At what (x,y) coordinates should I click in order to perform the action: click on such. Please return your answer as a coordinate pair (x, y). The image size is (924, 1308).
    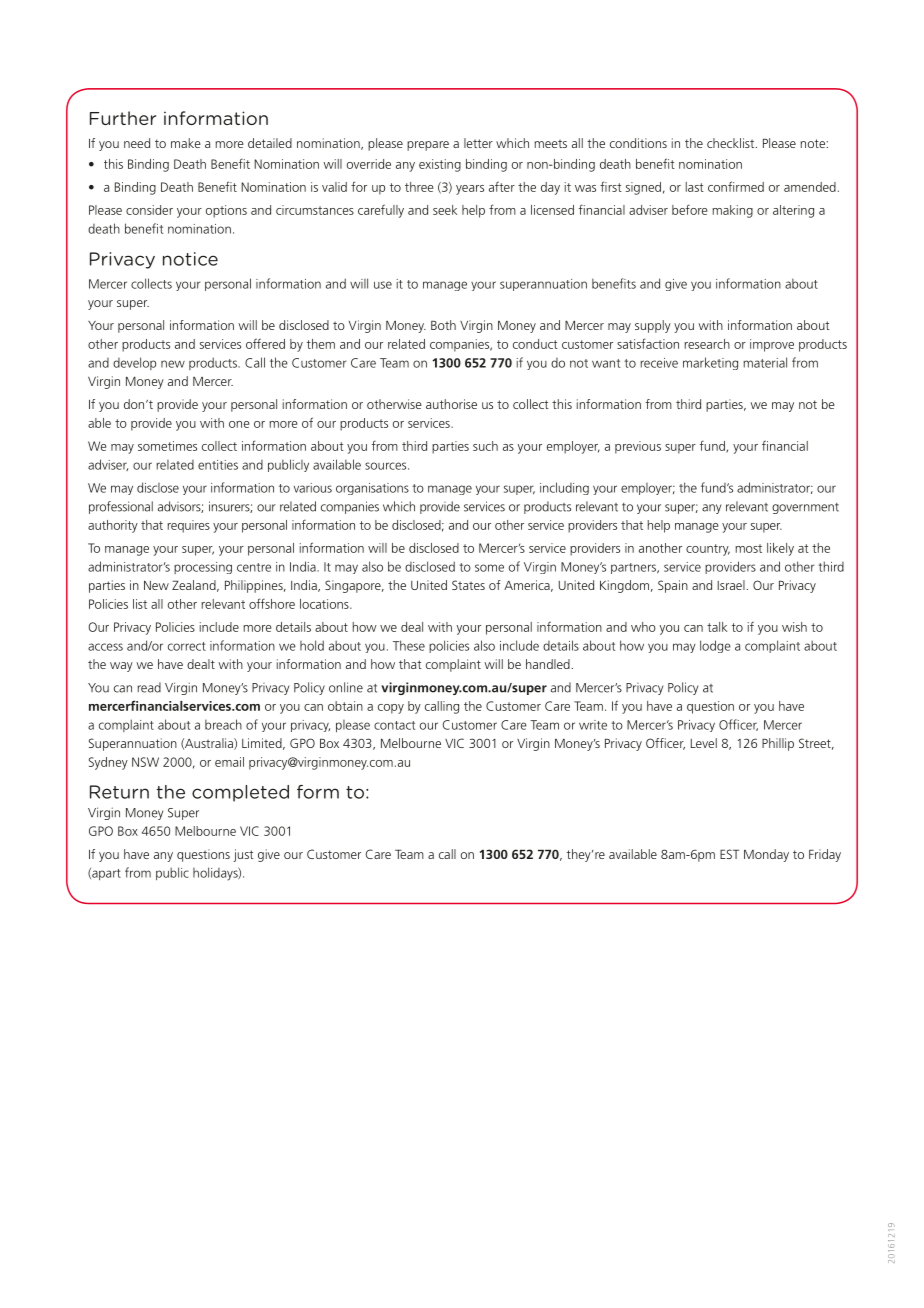
    Looking at the image, I should click on (485, 446).
